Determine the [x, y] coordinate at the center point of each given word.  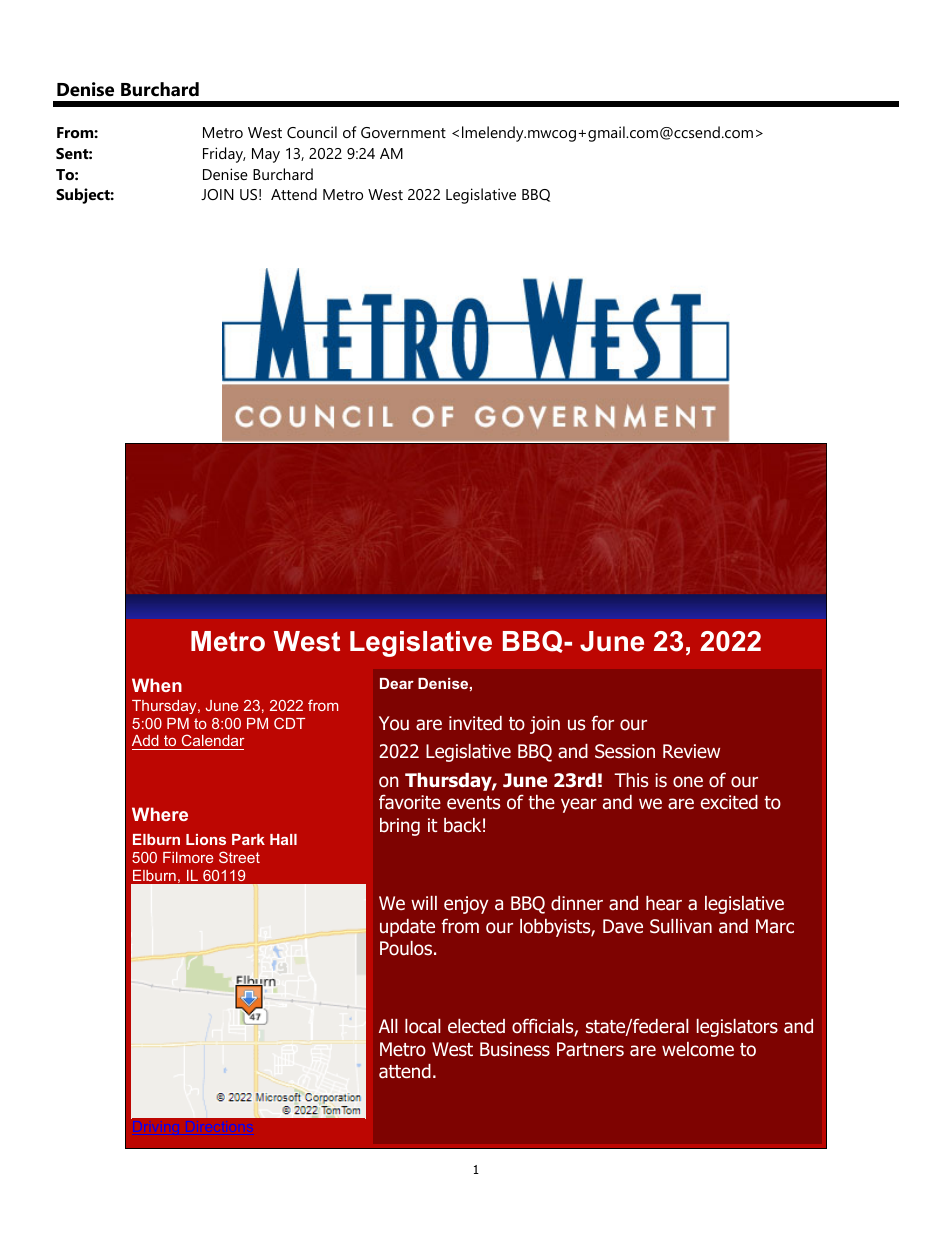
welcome [698, 1049]
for [602, 723]
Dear [397, 683]
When [157, 685]
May [266, 155]
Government [403, 132]
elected [476, 1026]
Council [312, 132]
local [423, 1026]
